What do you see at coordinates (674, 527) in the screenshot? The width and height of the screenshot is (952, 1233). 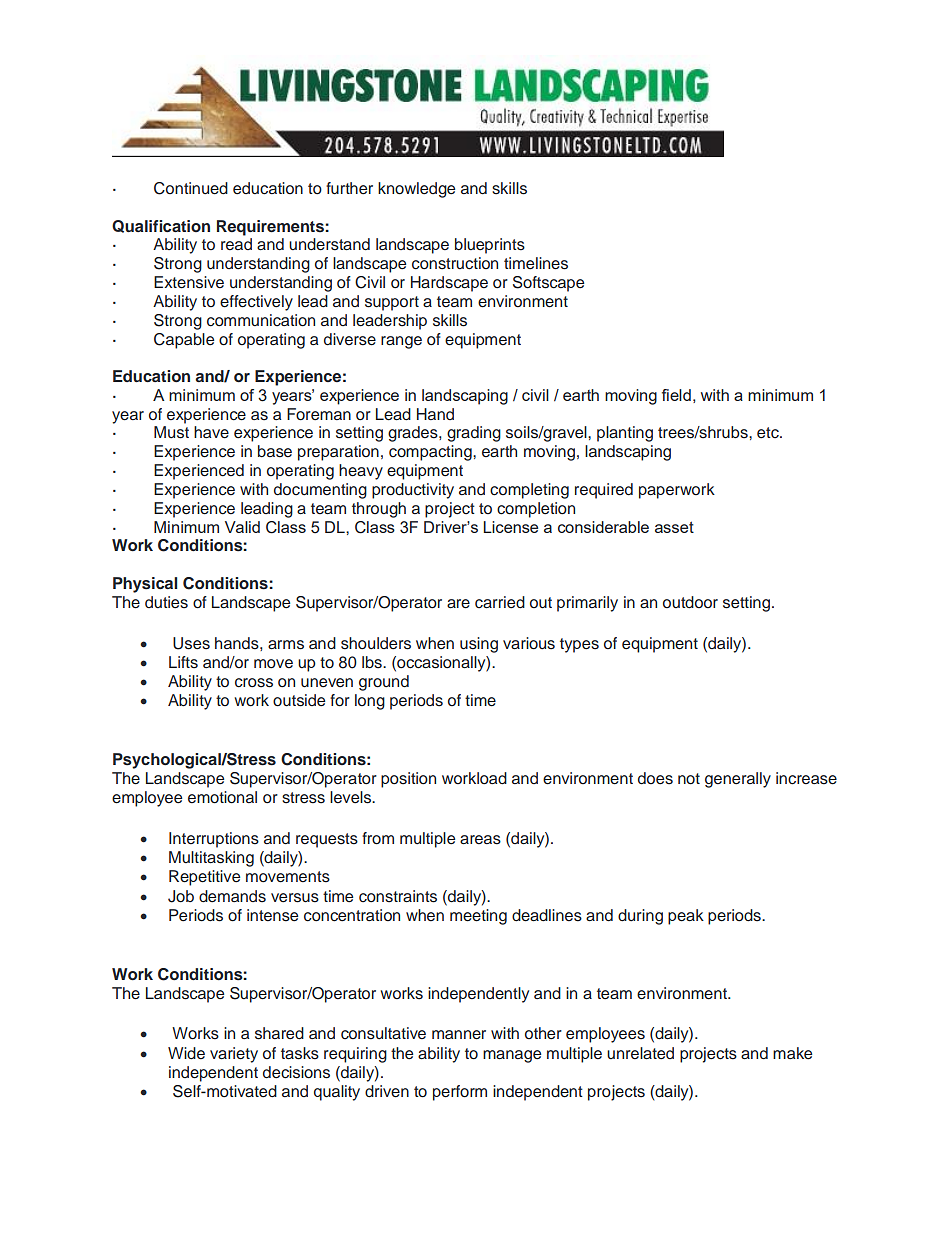 I see `asset` at bounding box center [674, 527].
